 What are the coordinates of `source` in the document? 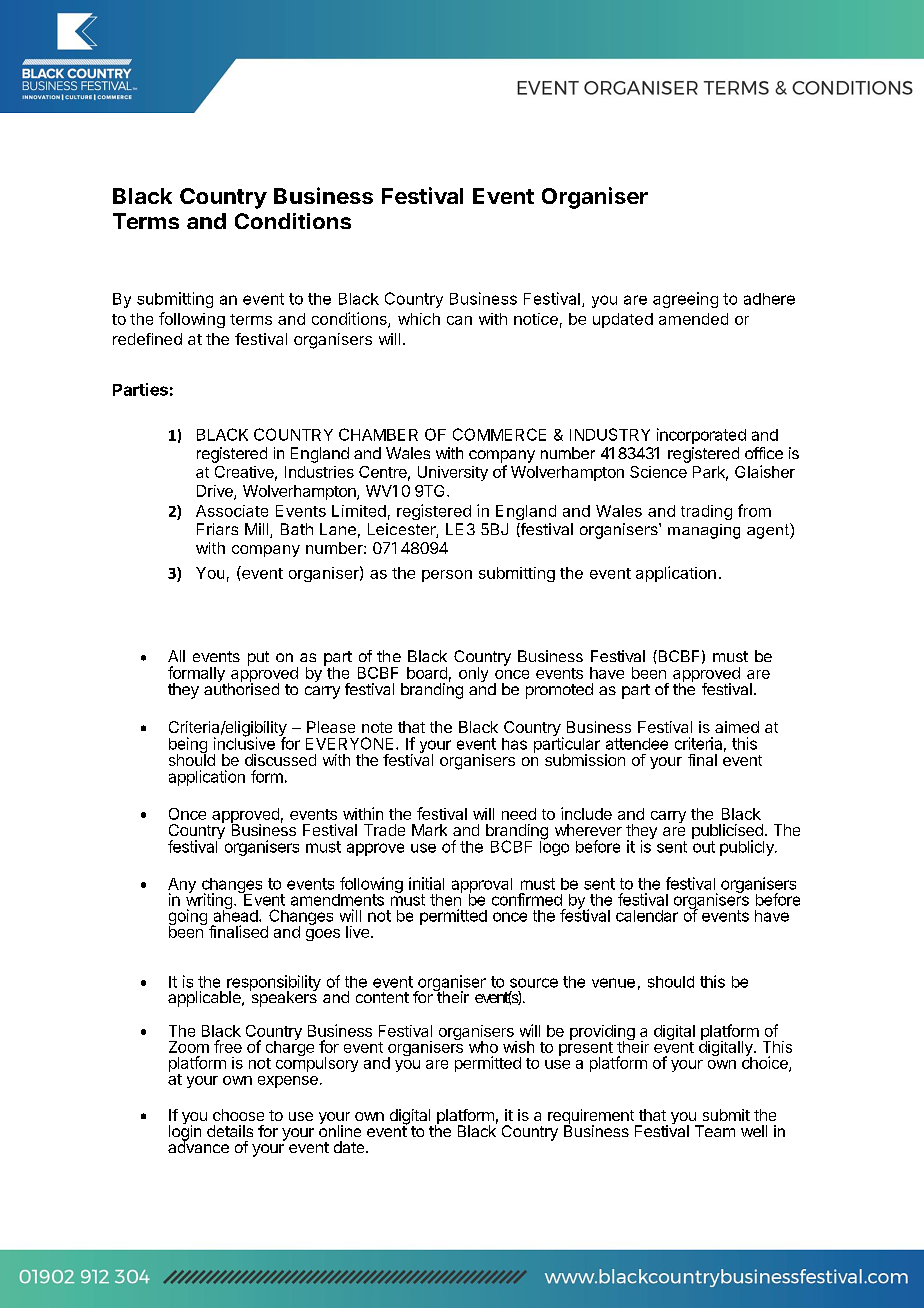 It's located at (534, 983).
